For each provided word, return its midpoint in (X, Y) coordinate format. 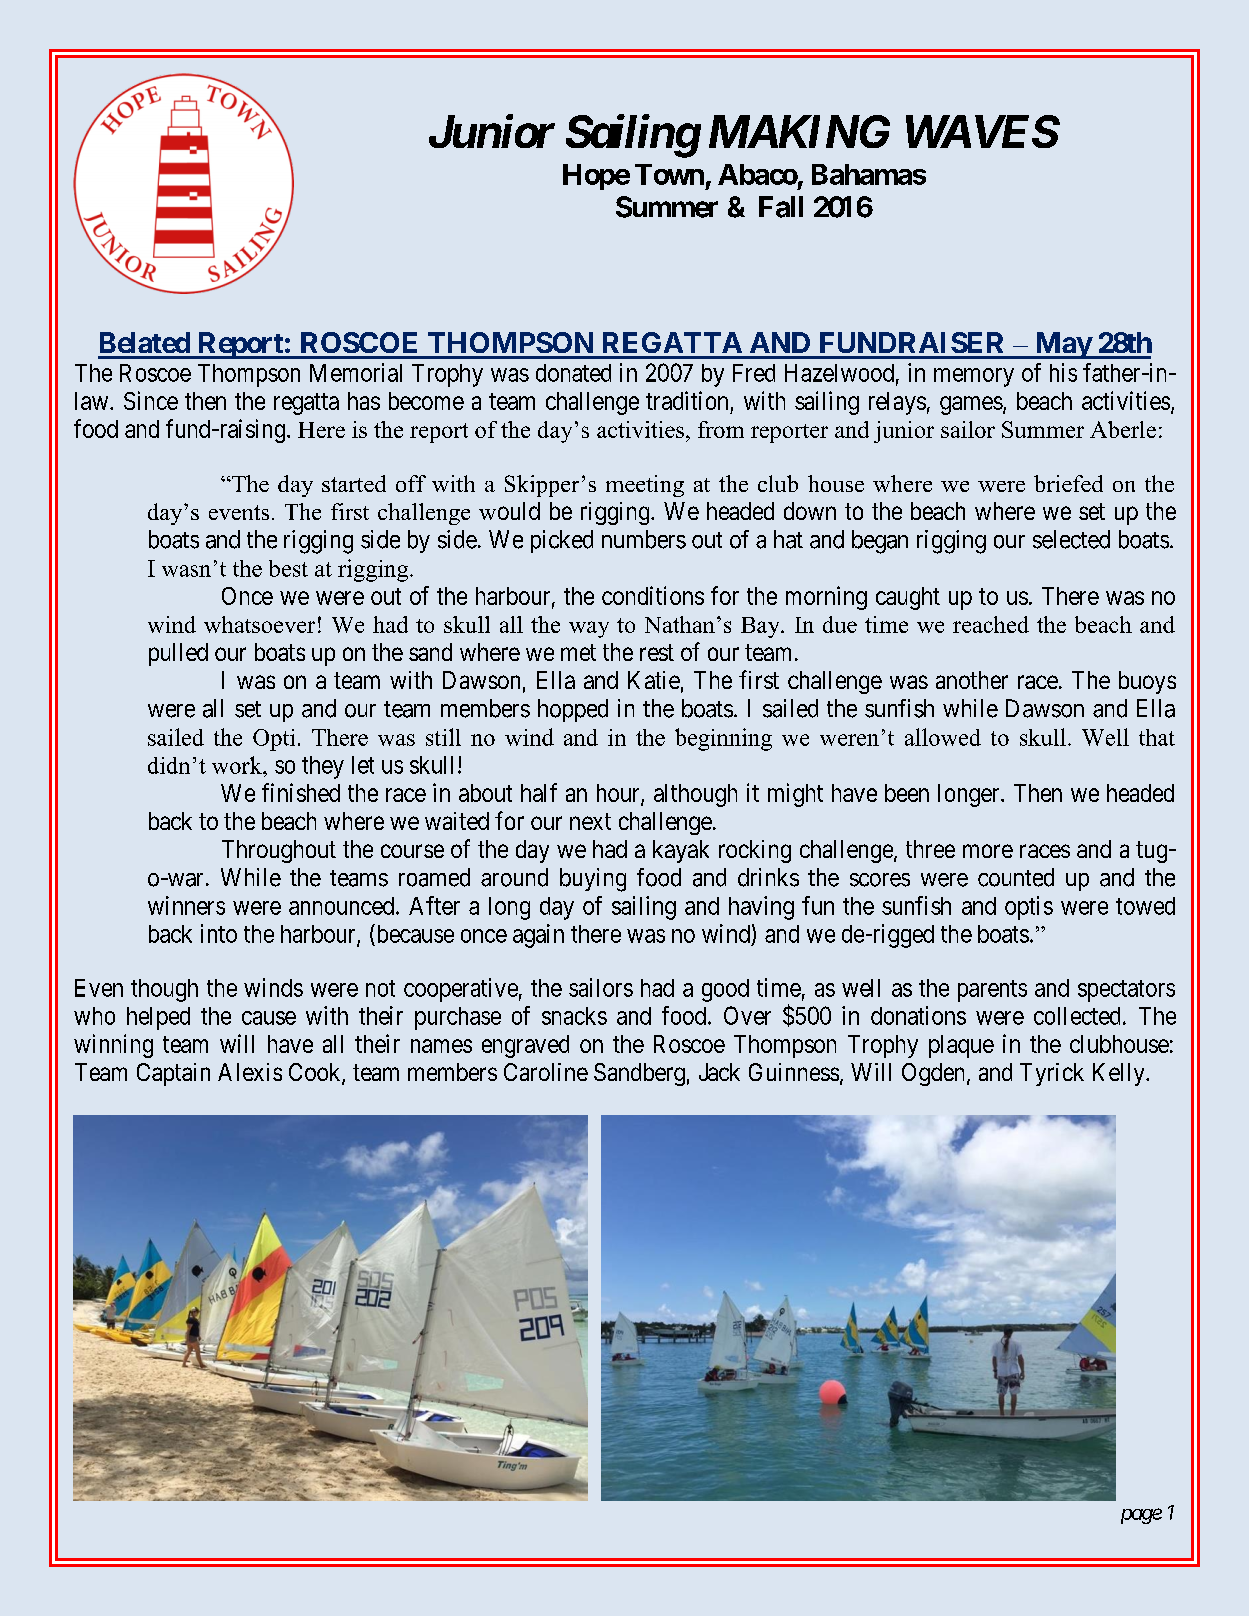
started (354, 483)
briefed (1068, 483)
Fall (781, 207)
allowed (943, 737)
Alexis (250, 1072)
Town (669, 174)
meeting (645, 486)
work (238, 765)
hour (619, 794)
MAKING (799, 131)
